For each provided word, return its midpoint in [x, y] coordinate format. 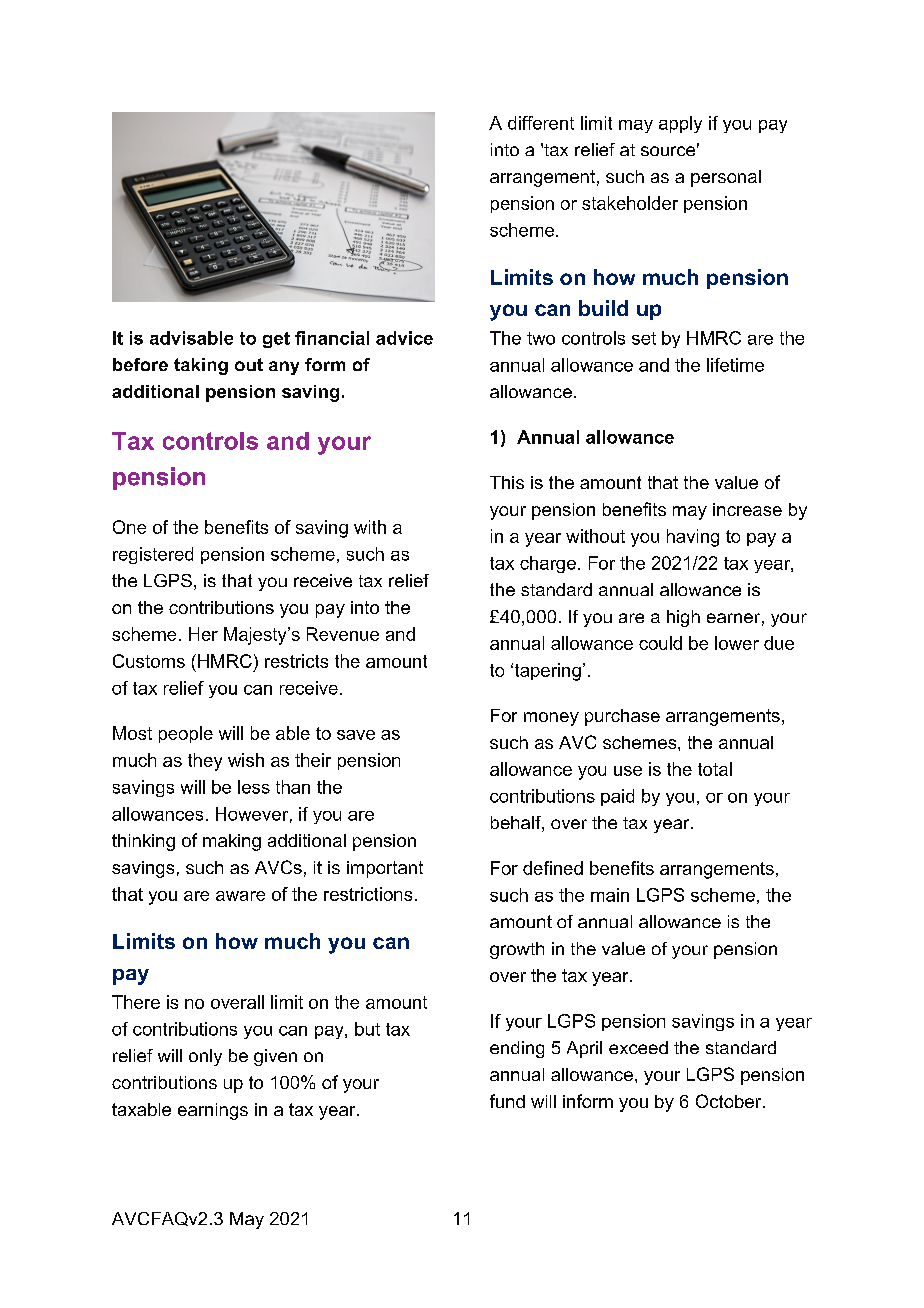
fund [507, 1101]
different [541, 123]
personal [726, 178]
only [205, 1057]
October [730, 1101]
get [276, 340]
